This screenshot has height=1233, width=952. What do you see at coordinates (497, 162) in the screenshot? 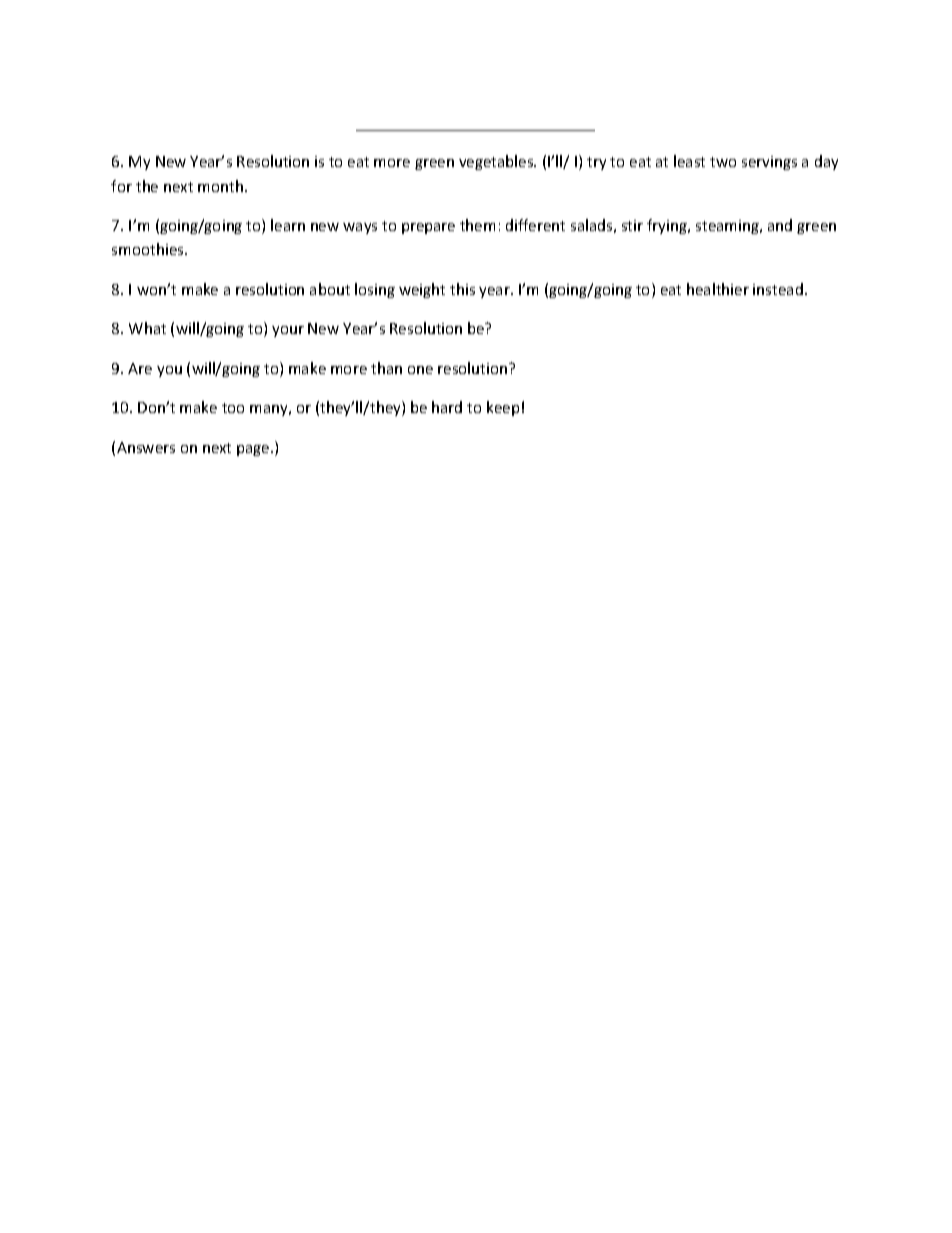
I see `vegetables` at bounding box center [497, 162].
